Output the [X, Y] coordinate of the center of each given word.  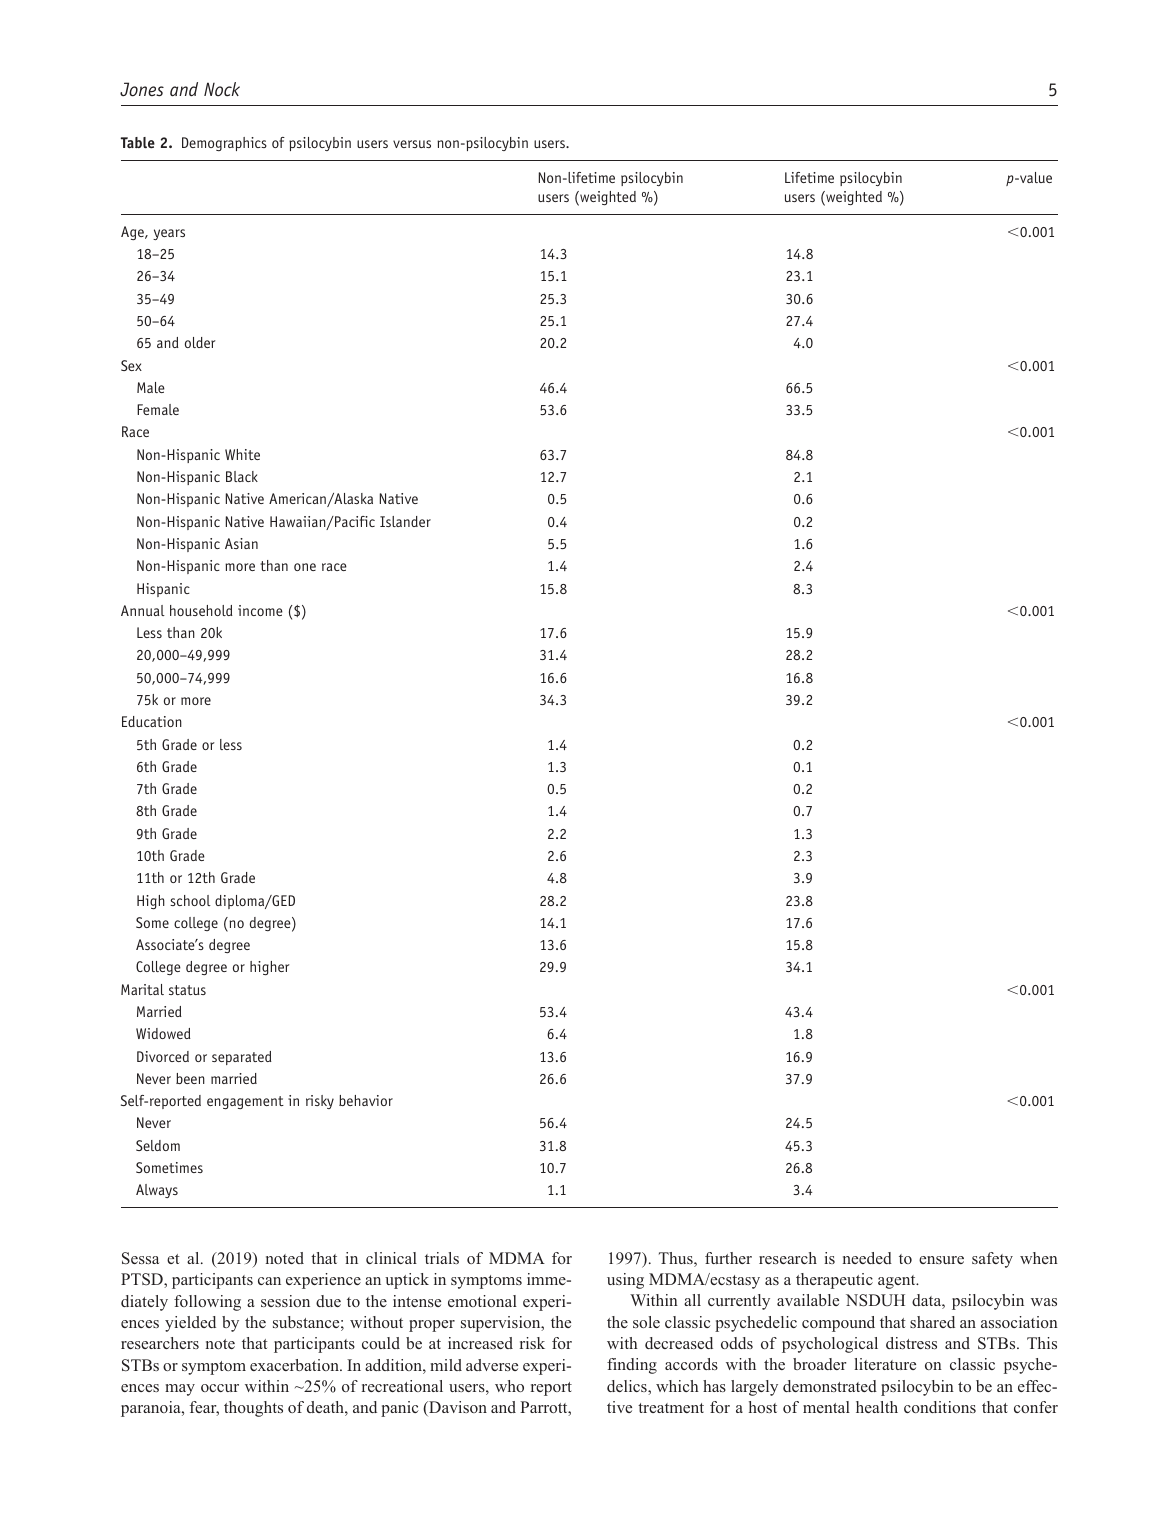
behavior [366, 1100]
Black [242, 476]
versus [412, 144]
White [242, 454]
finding [632, 1366]
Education [152, 721]
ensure [941, 1260]
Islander [405, 521]
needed [867, 1258]
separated [242, 1058]
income [260, 610]
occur [220, 1388]
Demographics [224, 144]
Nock [222, 89]
